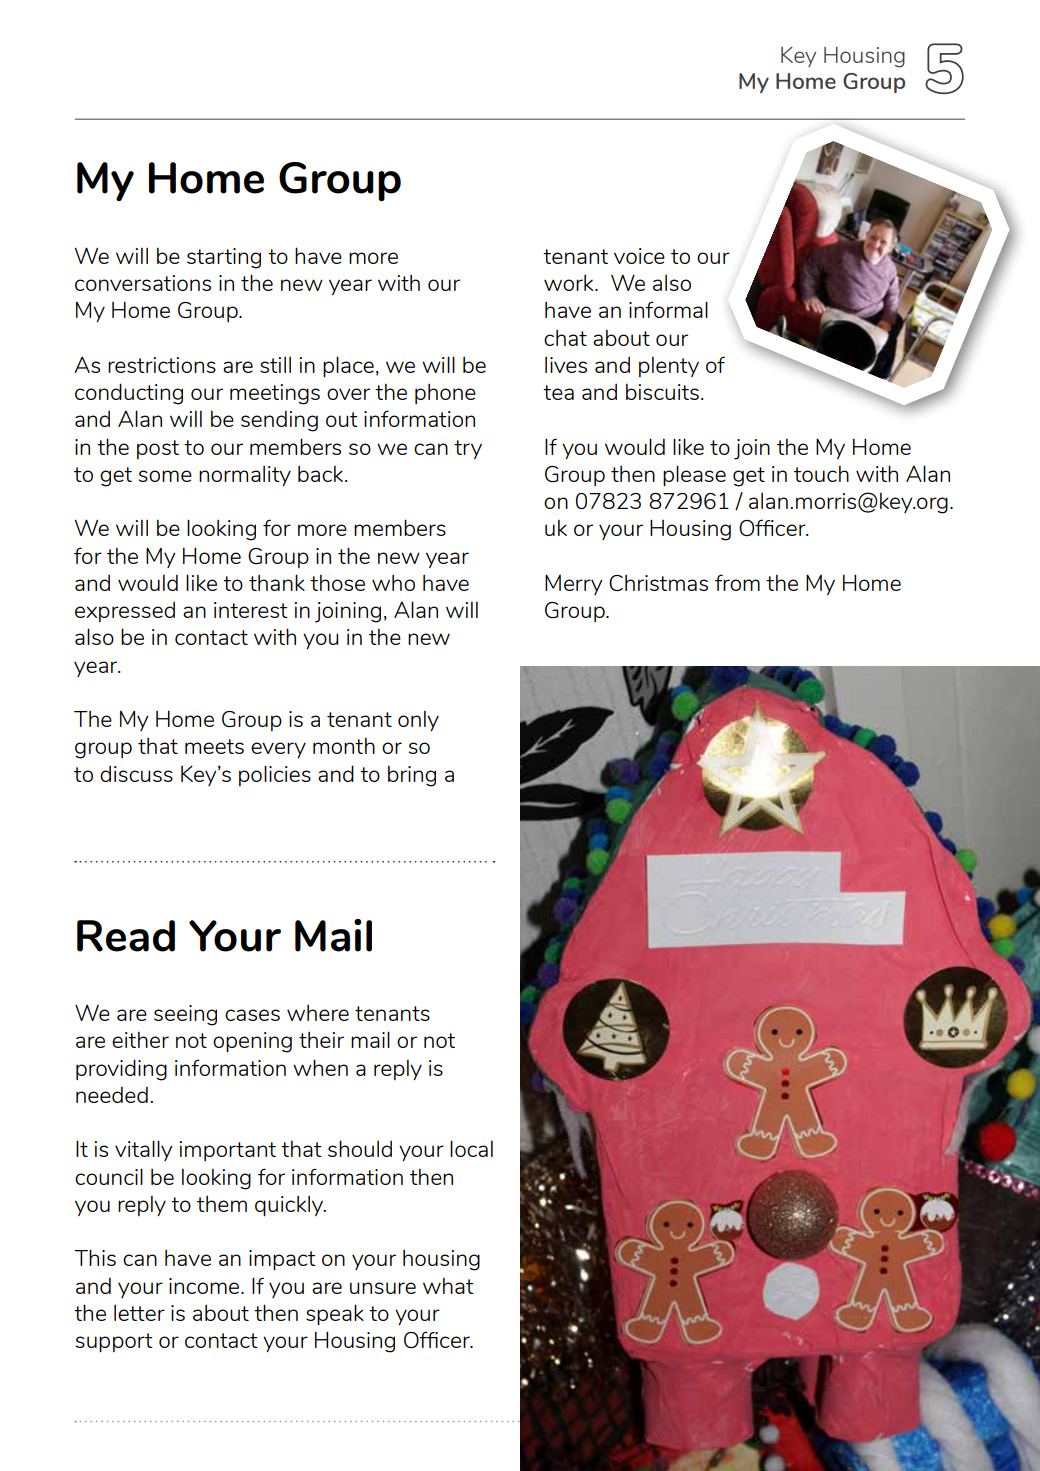 The width and height of the page is (1040, 1471). Describe the element at coordinates (143, 283) in the page. I see `conversations` at that location.
